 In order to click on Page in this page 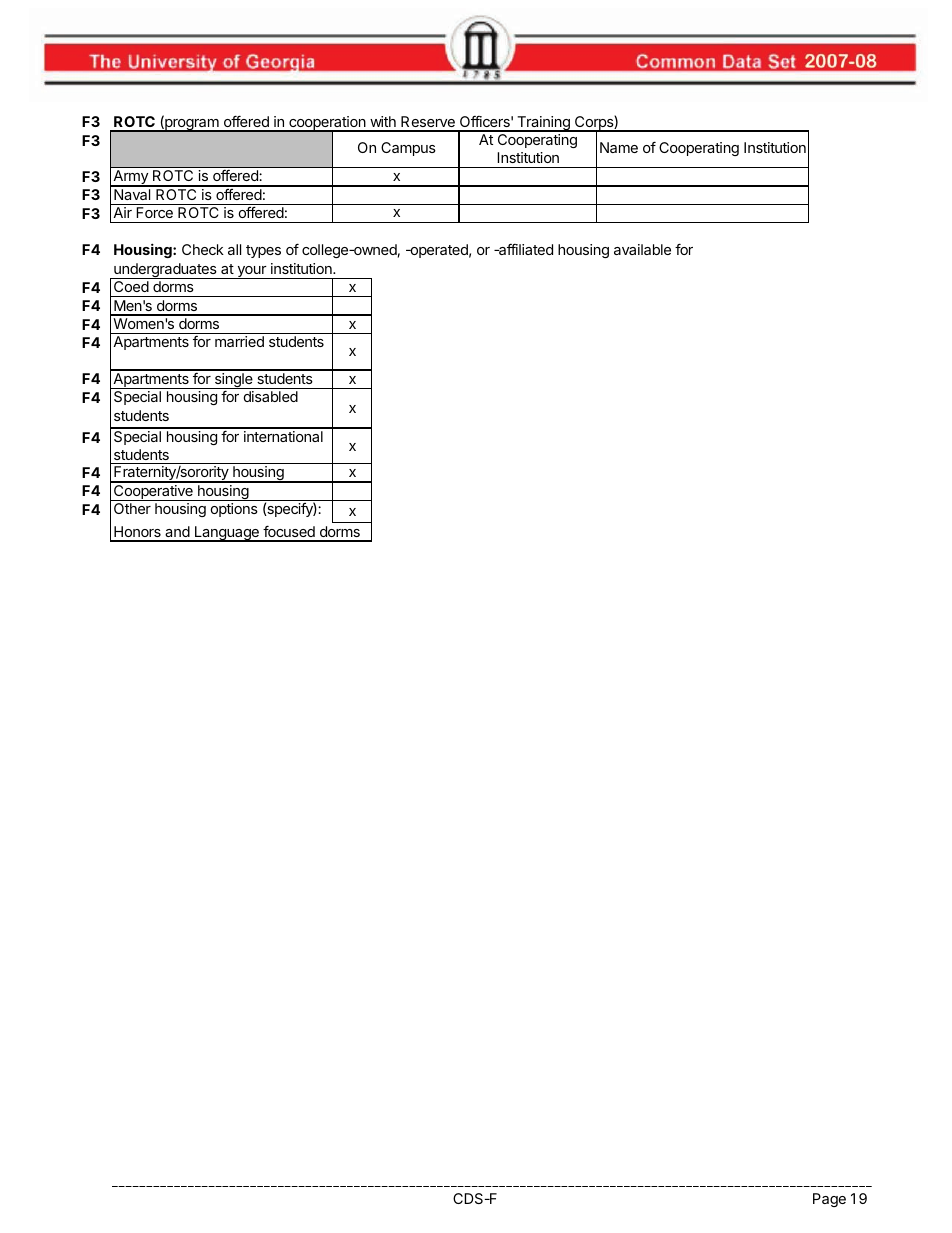, I will do `click(829, 1200)`.
